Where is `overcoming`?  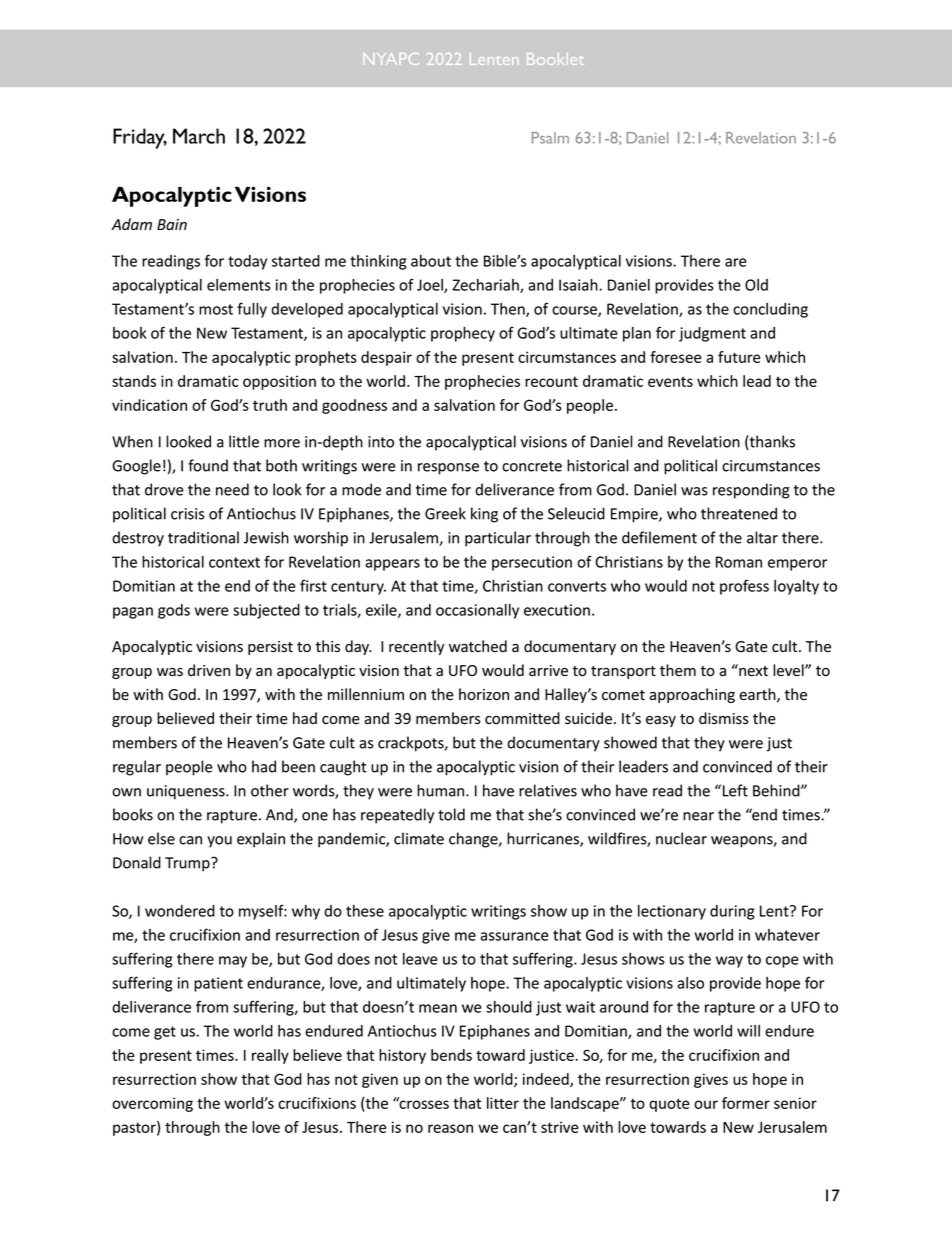 overcoming is located at coordinates (152, 1104).
